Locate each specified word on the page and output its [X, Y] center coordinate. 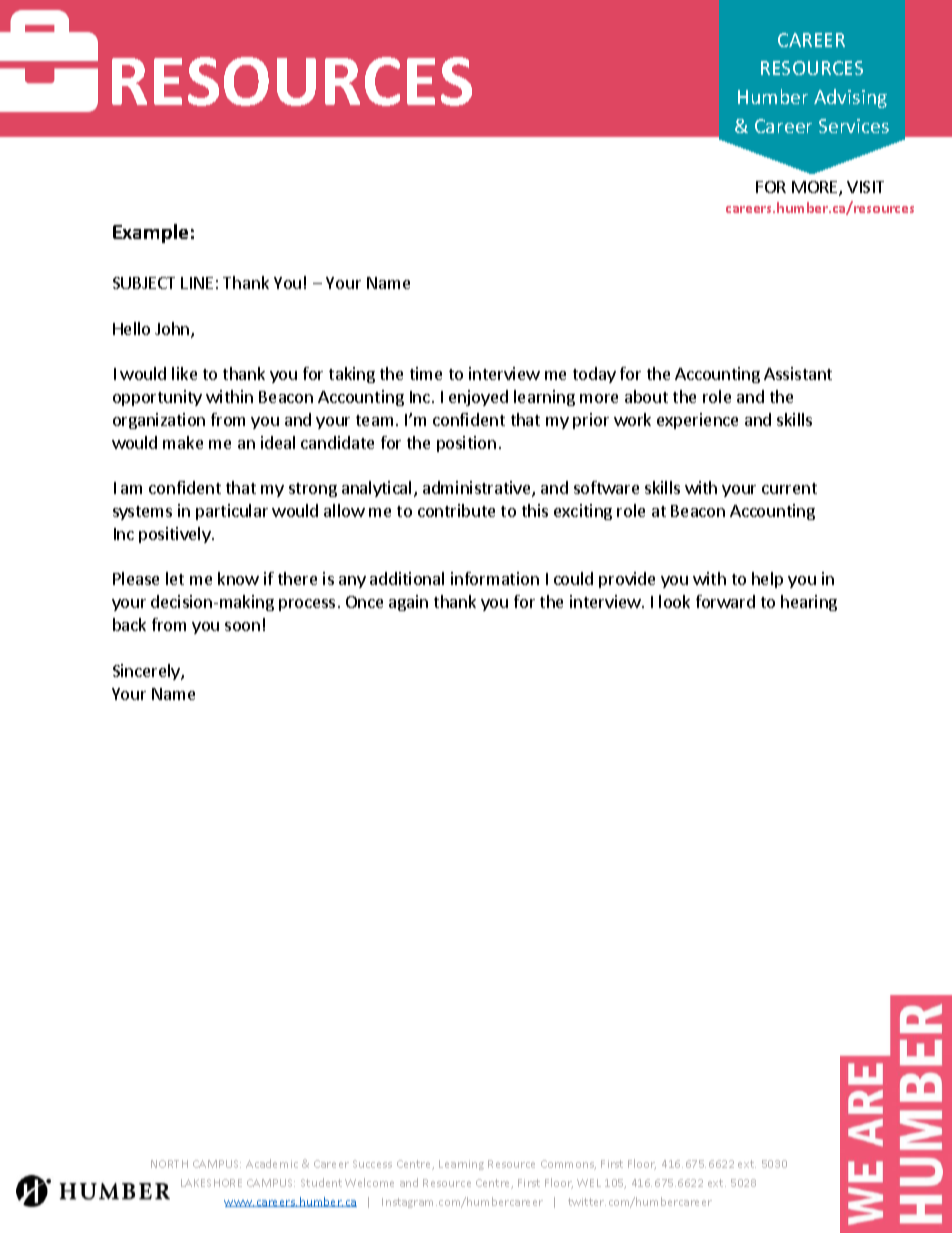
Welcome [369, 1182]
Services [854, 126]
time [426, 373]
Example [150, 233]
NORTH [169, 1164]
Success [372, 1164]
